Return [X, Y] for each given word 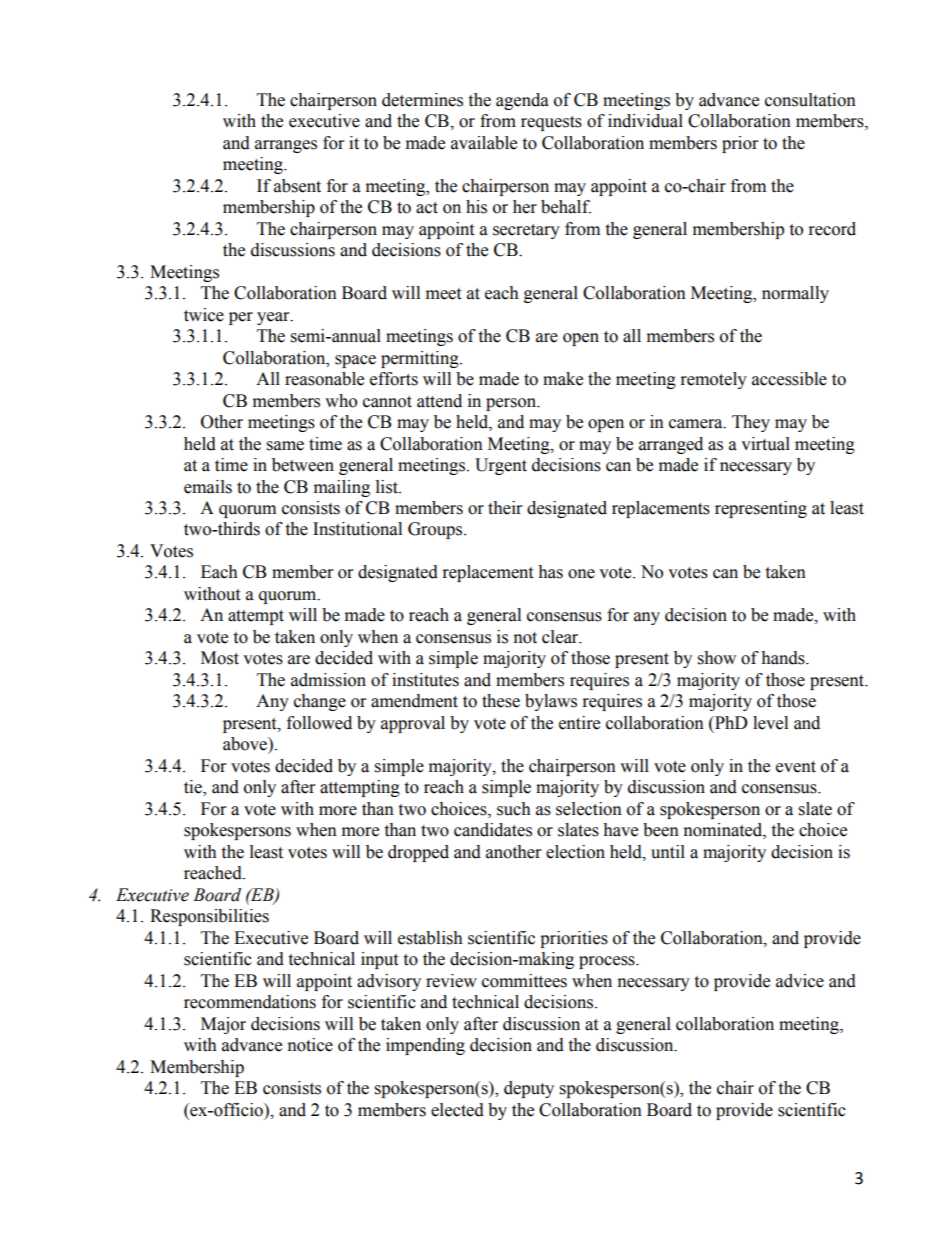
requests [551, 123]
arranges [286, 146]
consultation [810, 100]
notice [310, 1045]
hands [784, 658]
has [550, 572]
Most [220, 658]
